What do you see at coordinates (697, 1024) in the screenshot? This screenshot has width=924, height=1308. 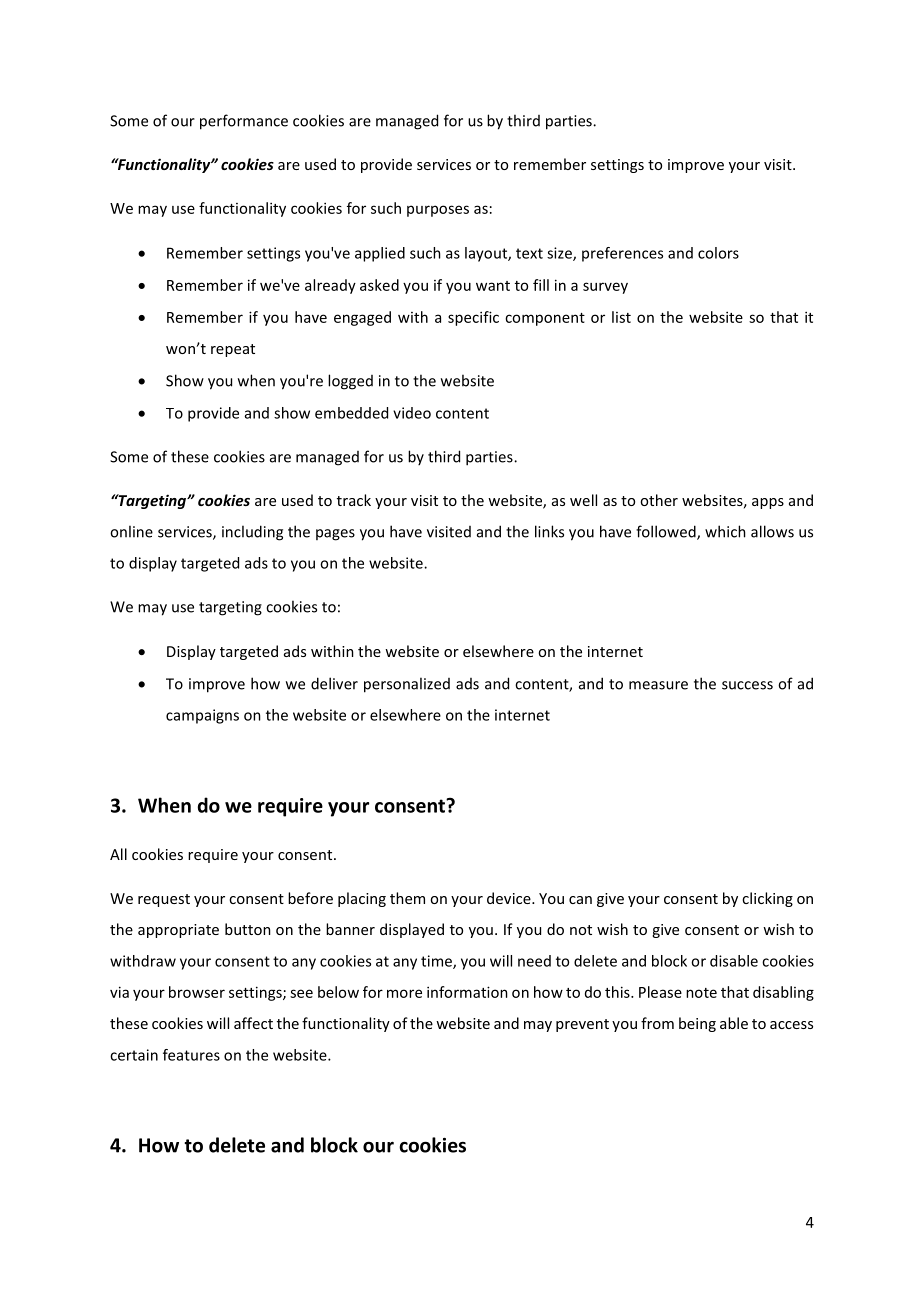 I see `being` at bounding box center [697, 1024].
